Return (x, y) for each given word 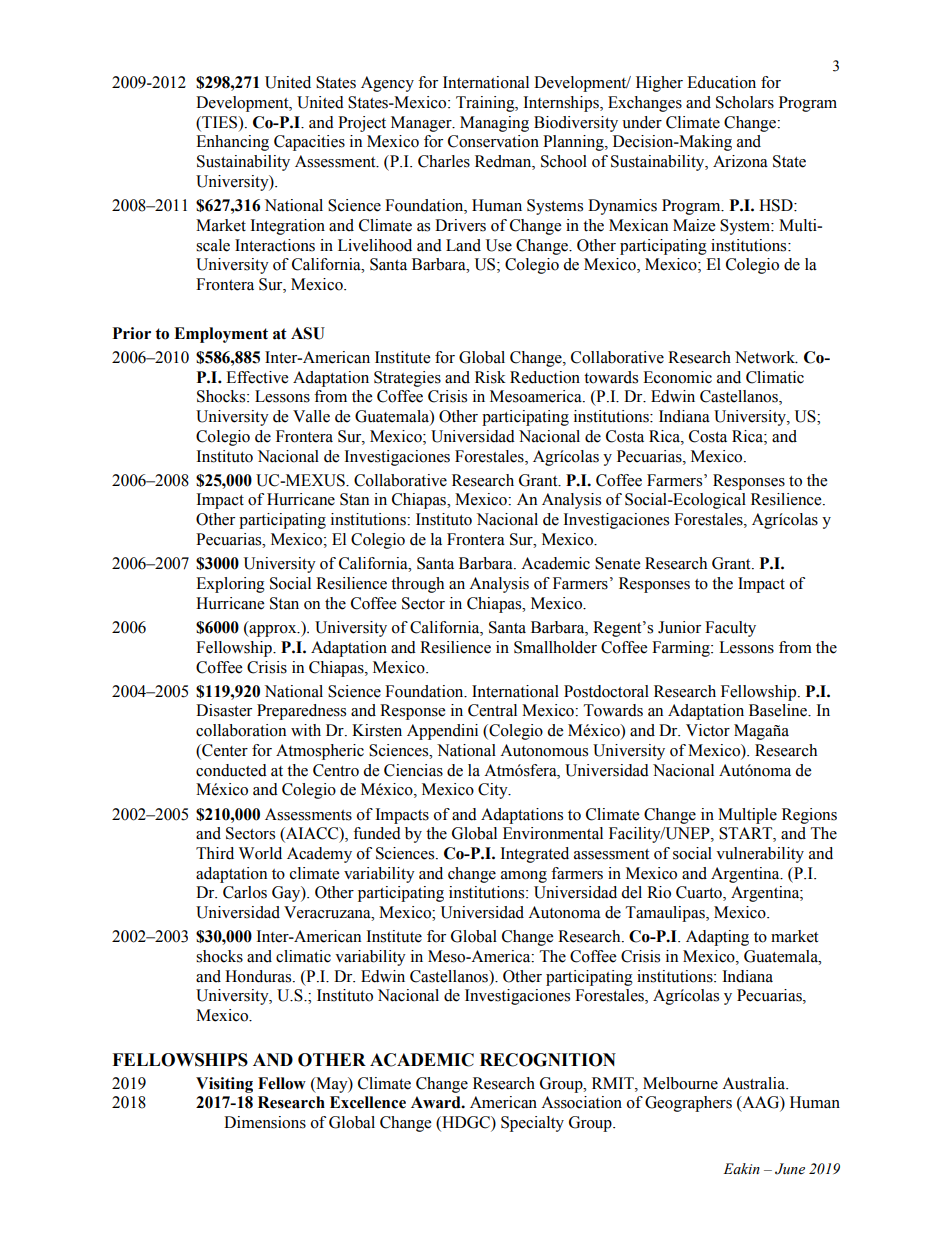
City (494, 791)
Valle (311, 416)
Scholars (745, 102)
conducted (231, 770)
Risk (490, 377)
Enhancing (232, 143)
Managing (494, 124)
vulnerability (760, 855)
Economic (677, 377)
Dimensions (265, 1122)
